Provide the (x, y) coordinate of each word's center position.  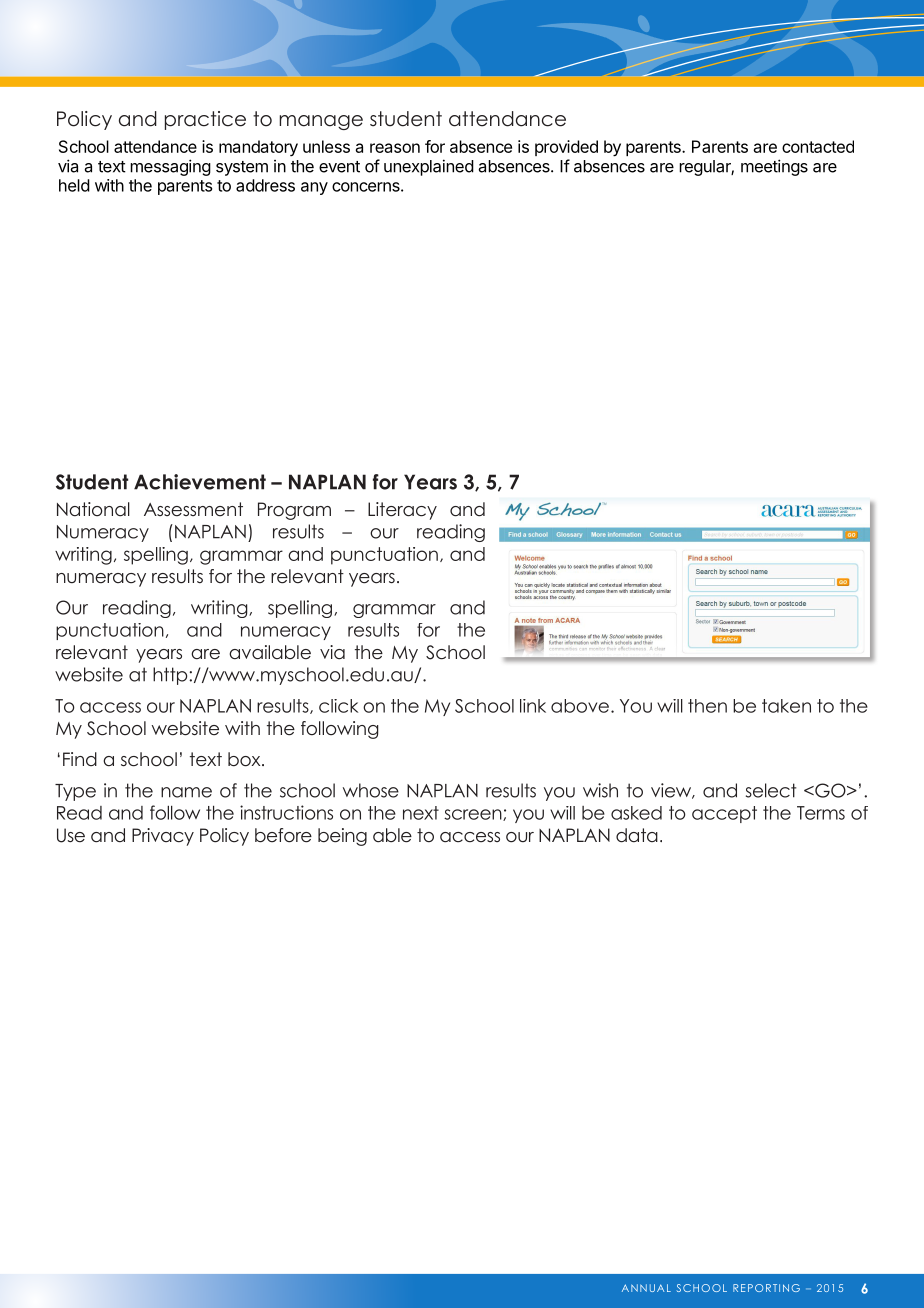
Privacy (163, 837)
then (707, 706)
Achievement (200, 482)
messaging (170, 167)
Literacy (402, 511)
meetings (774, 167)
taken (786, 706)
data (637, 835)
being (342, 837)
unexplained (429, 167)
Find (80, 759)
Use (71, 835)
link (533, 706)
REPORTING (766, 1288)
